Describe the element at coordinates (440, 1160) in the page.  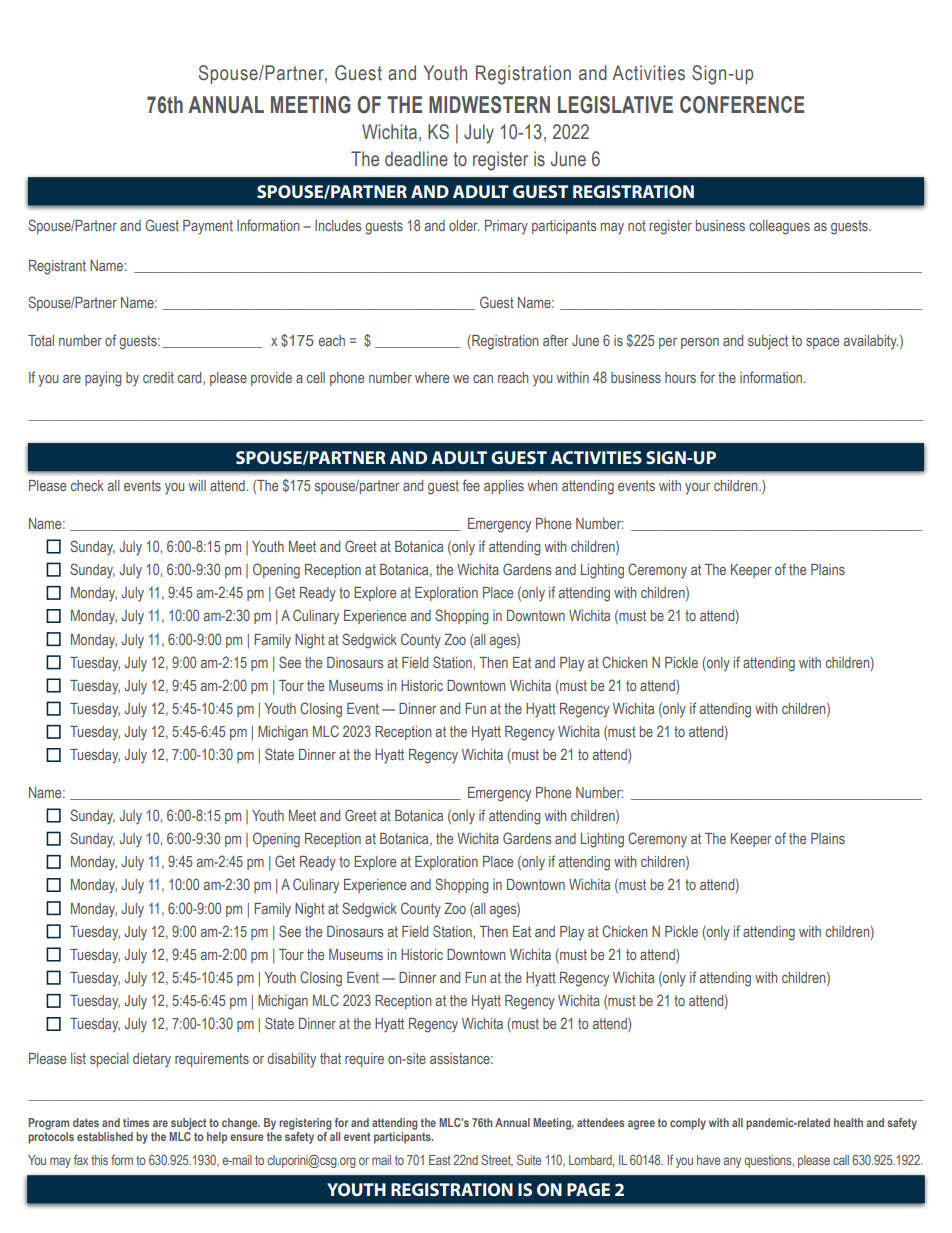
I see `East` at that location.
